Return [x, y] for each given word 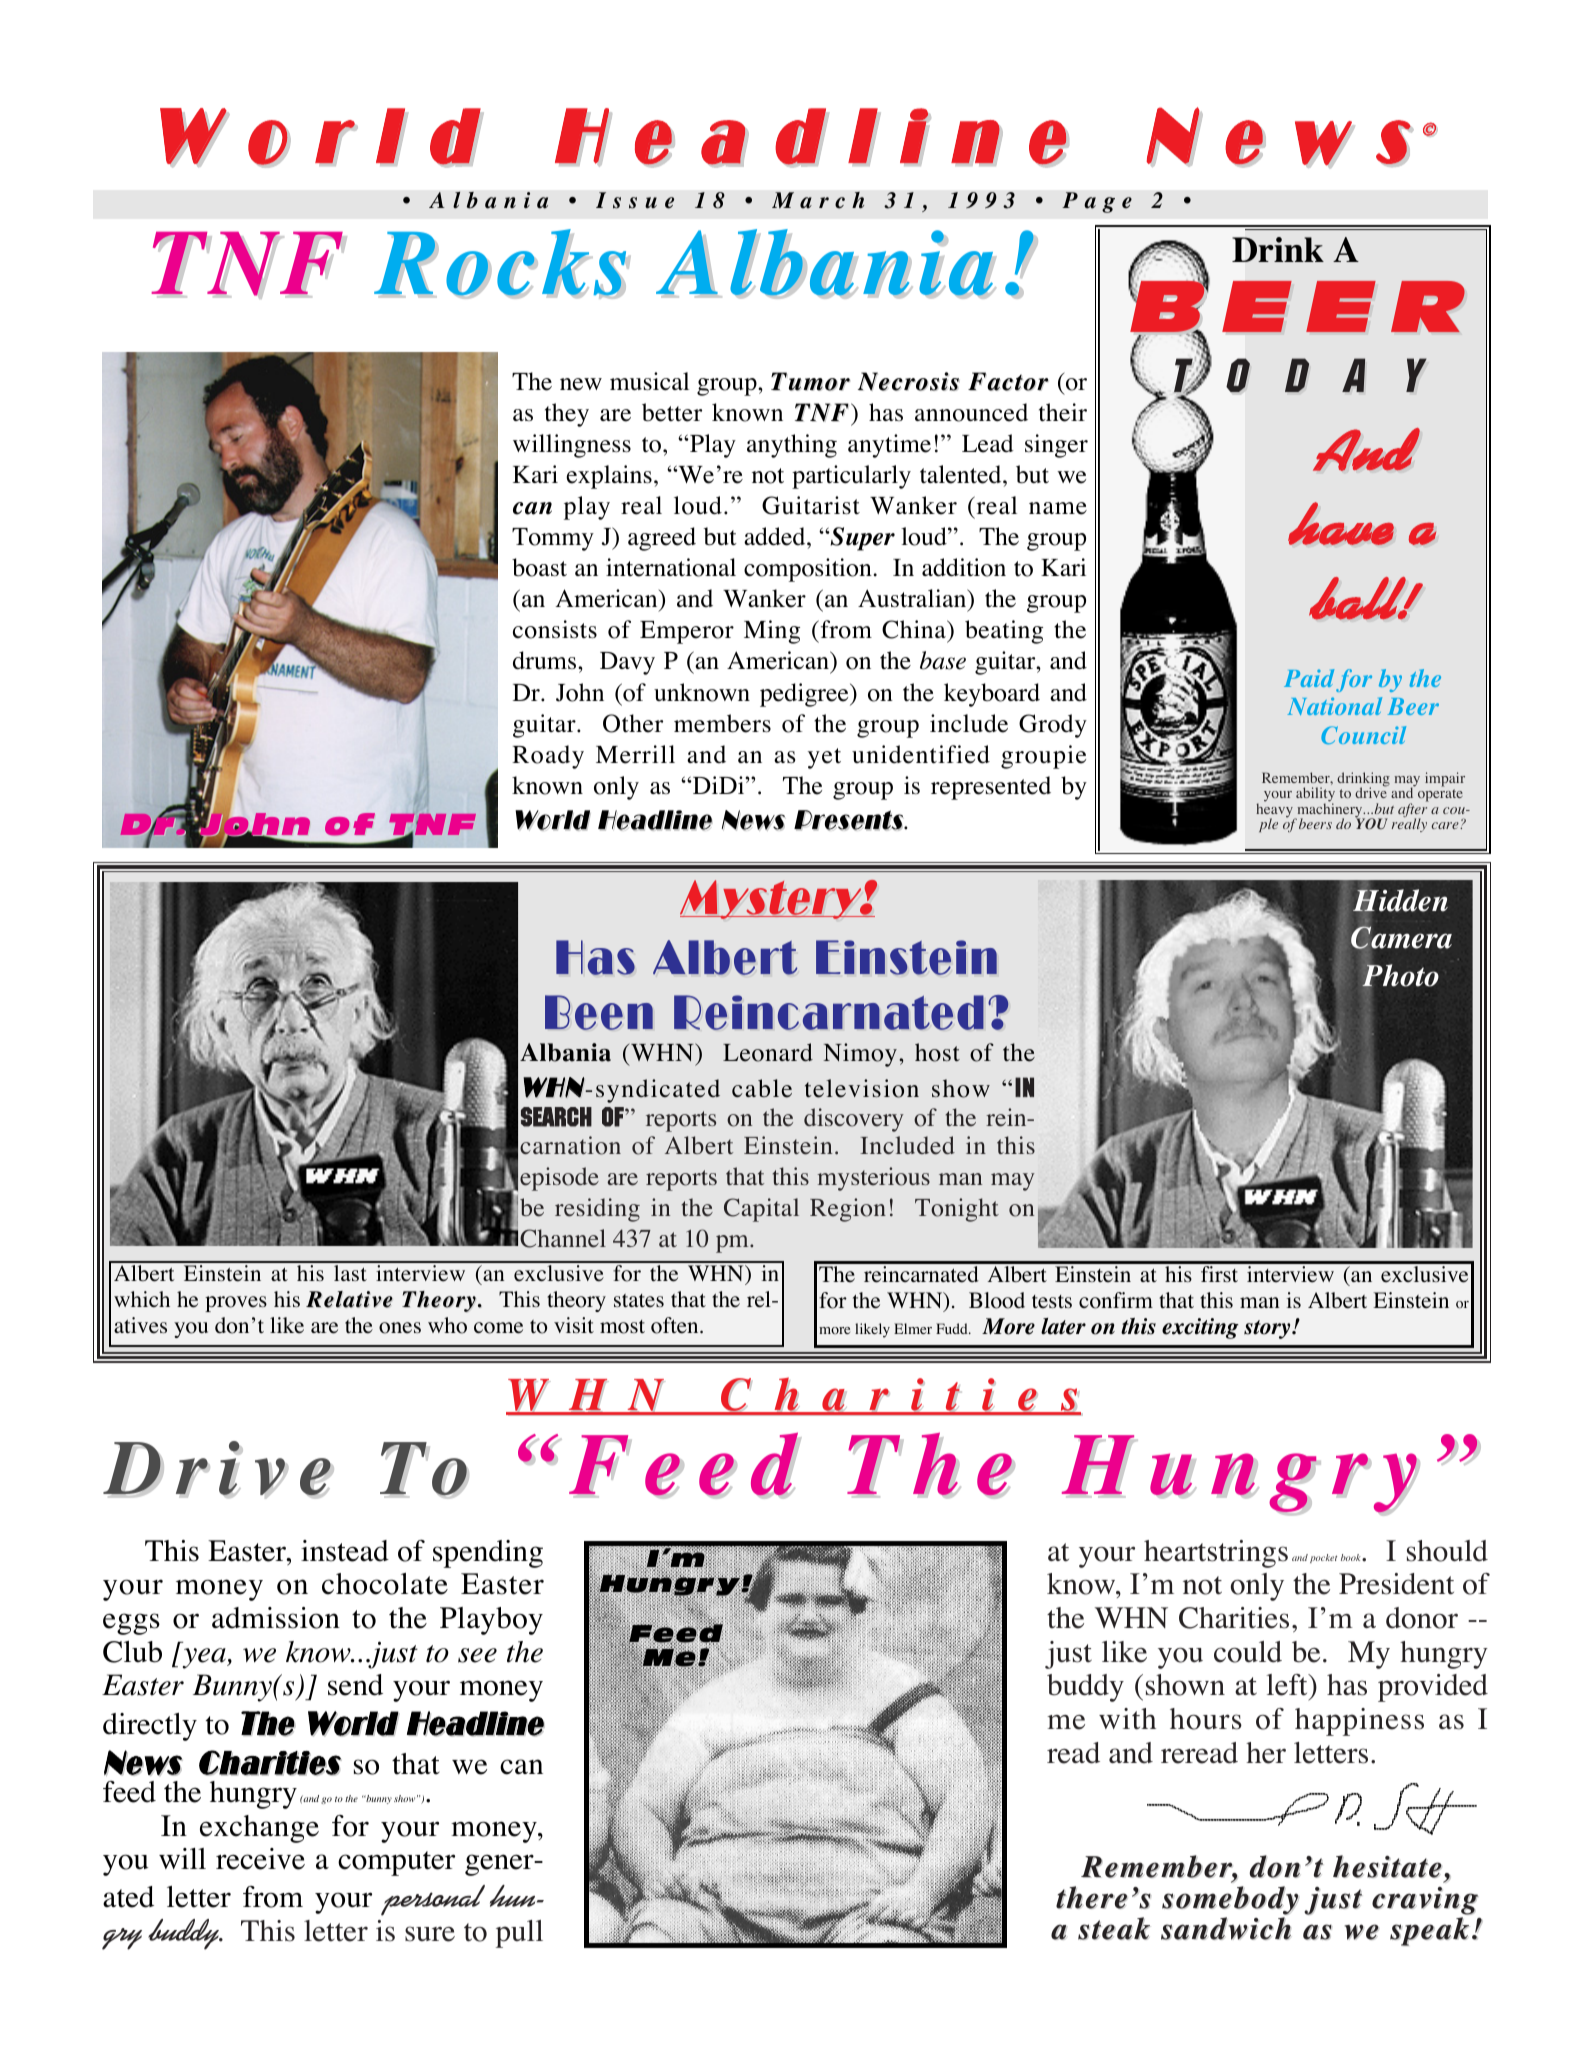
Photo [1400, 975]
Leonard [768, 1052]
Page [1097, 202]
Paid [1309, 678]
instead [345, 1551]
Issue [635, 200]
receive [260, 1859]
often [676, 1325]
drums [546, 660]
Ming [772, 632]
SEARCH [556, 1117]
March [818, 200]
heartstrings [1216, 1554]
